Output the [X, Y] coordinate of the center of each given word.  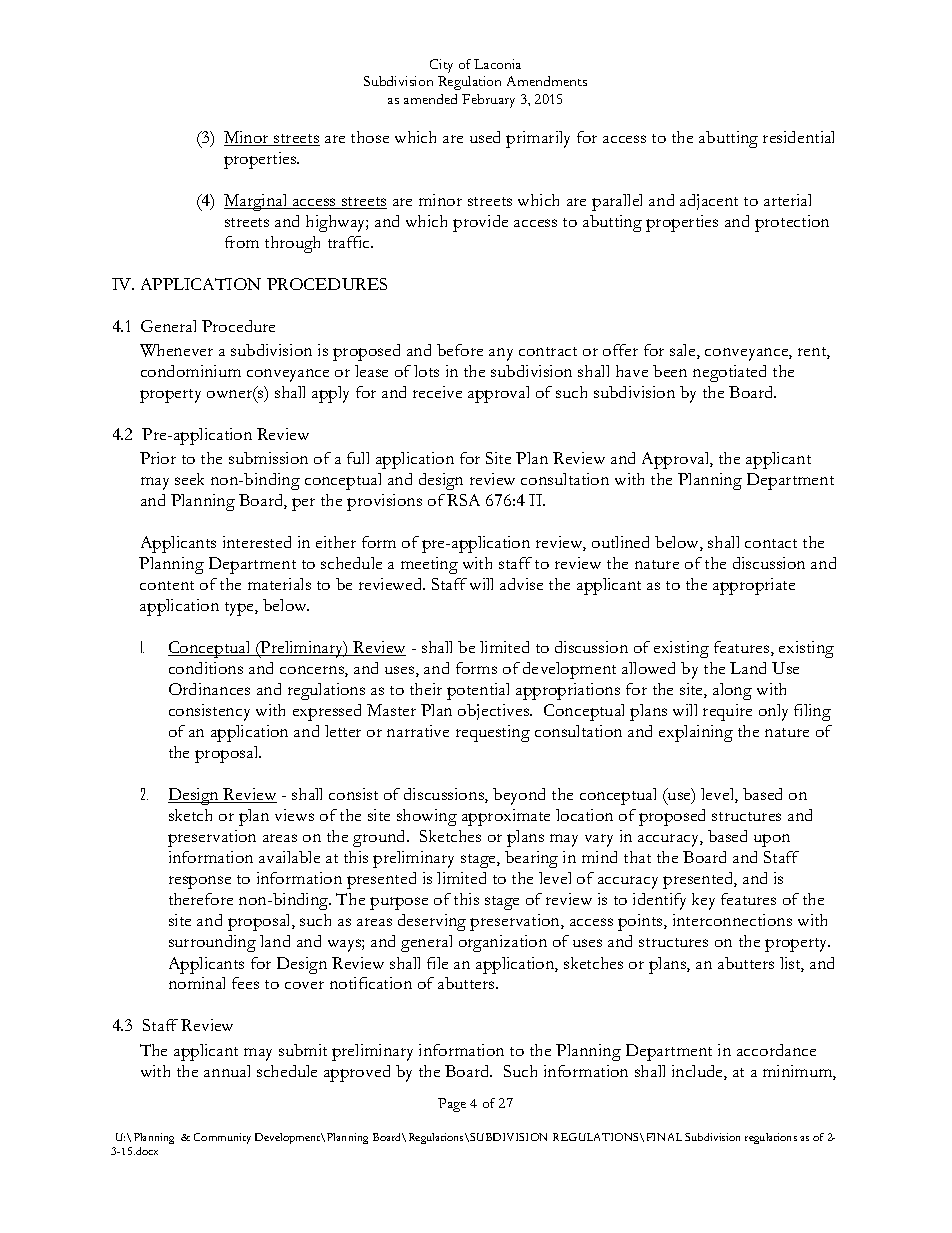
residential [798, 137]
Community [222, 1138]
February [488, 101]
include [698, 1072]
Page [452, 1105]
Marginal [257, 202]
